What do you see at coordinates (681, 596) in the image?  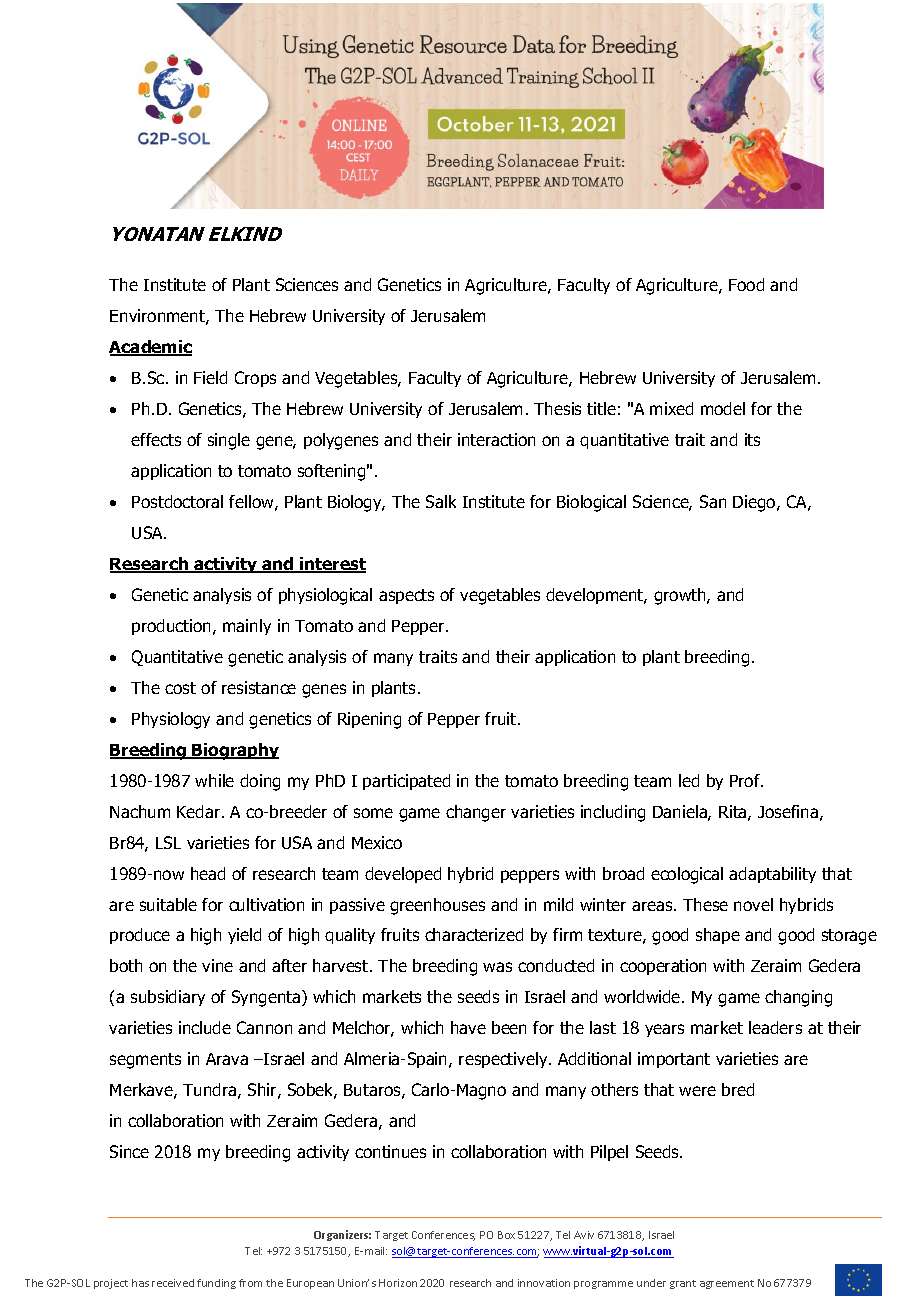 I see `growth` at bounding box center [681, 596].
